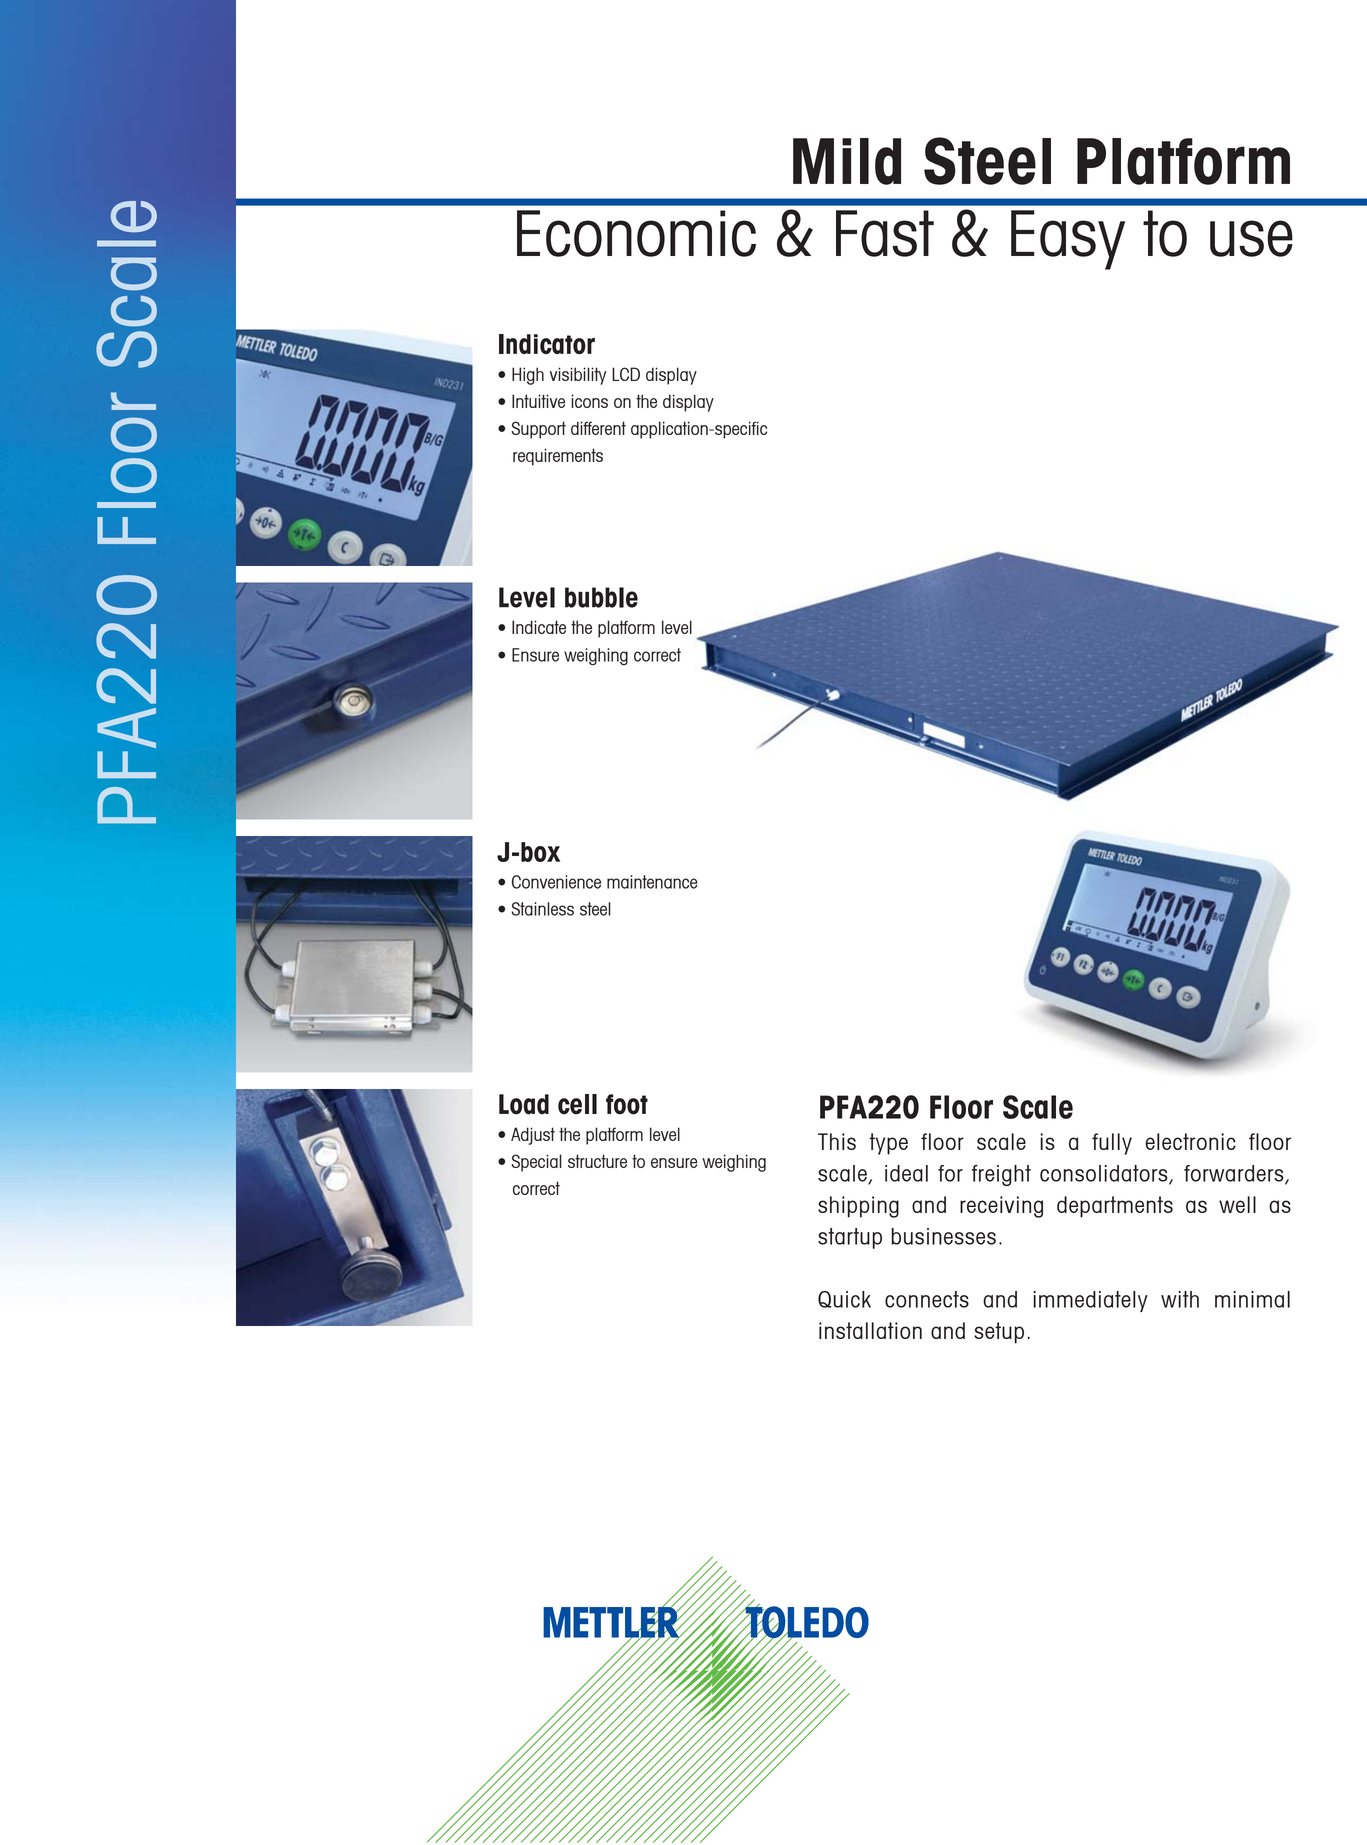 The image size is (1367, 1845). I want to click on fully, so click(1112, 1144).
